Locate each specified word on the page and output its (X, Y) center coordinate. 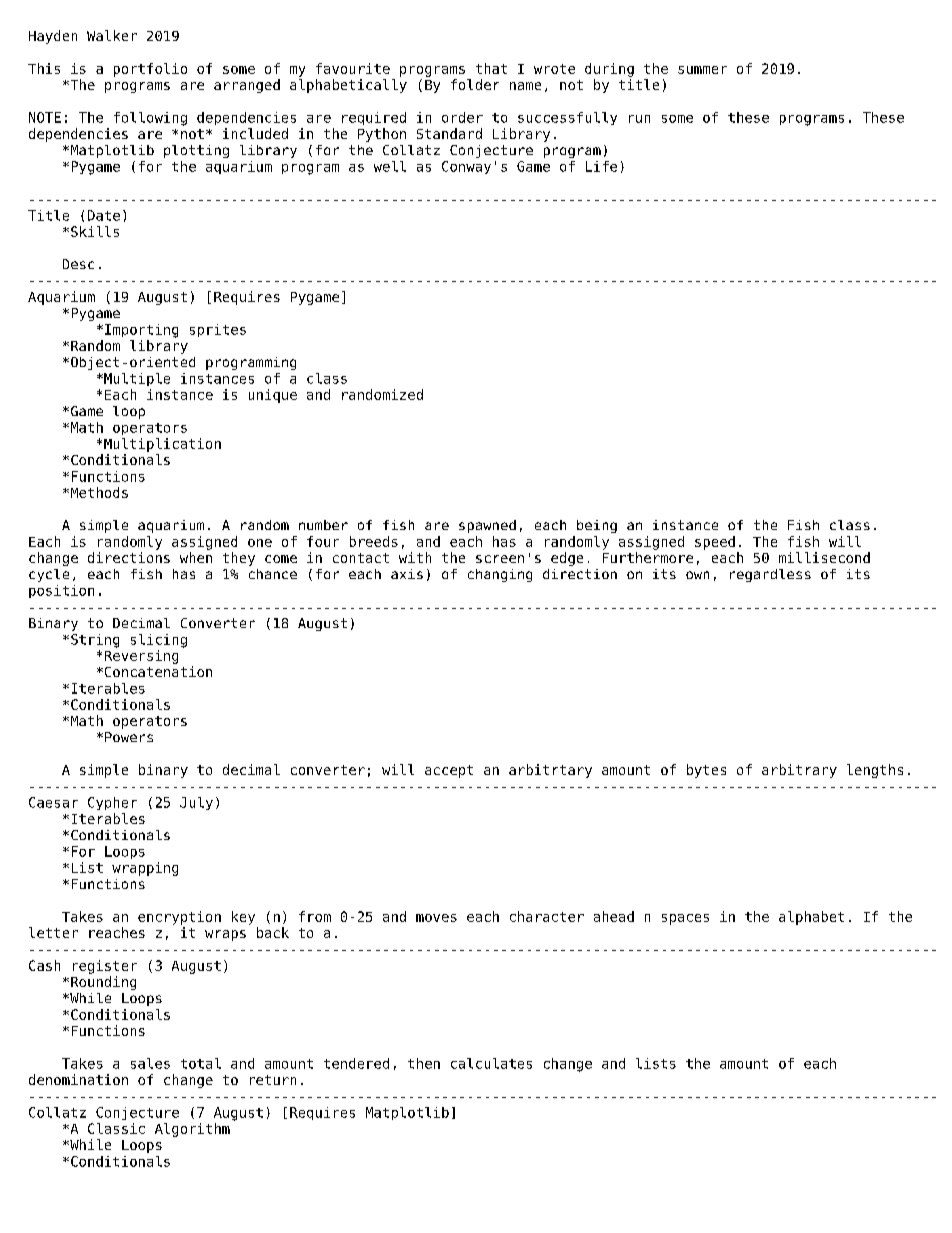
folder (475, 84)
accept (449, 771)
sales (150, 1063)
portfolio (150, 70)
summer (702, 70)
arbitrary (799, 771)
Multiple (136, 379)
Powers (129, 737)
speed (715, 543)
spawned (487, 526)
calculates (491, 1063)
